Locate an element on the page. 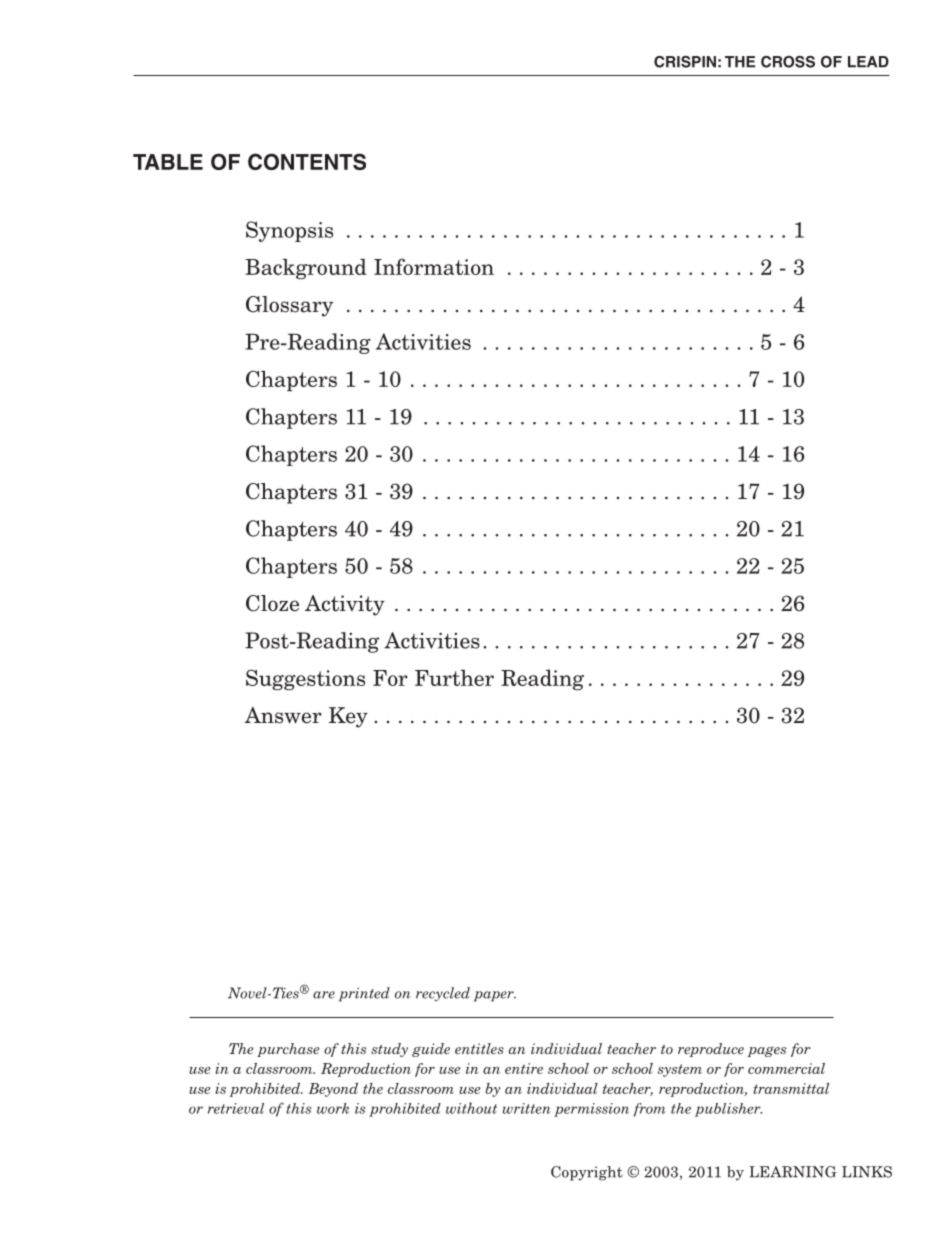 The width and height of the image is (952, 1233). Further is located at coordinates (454, 677).
